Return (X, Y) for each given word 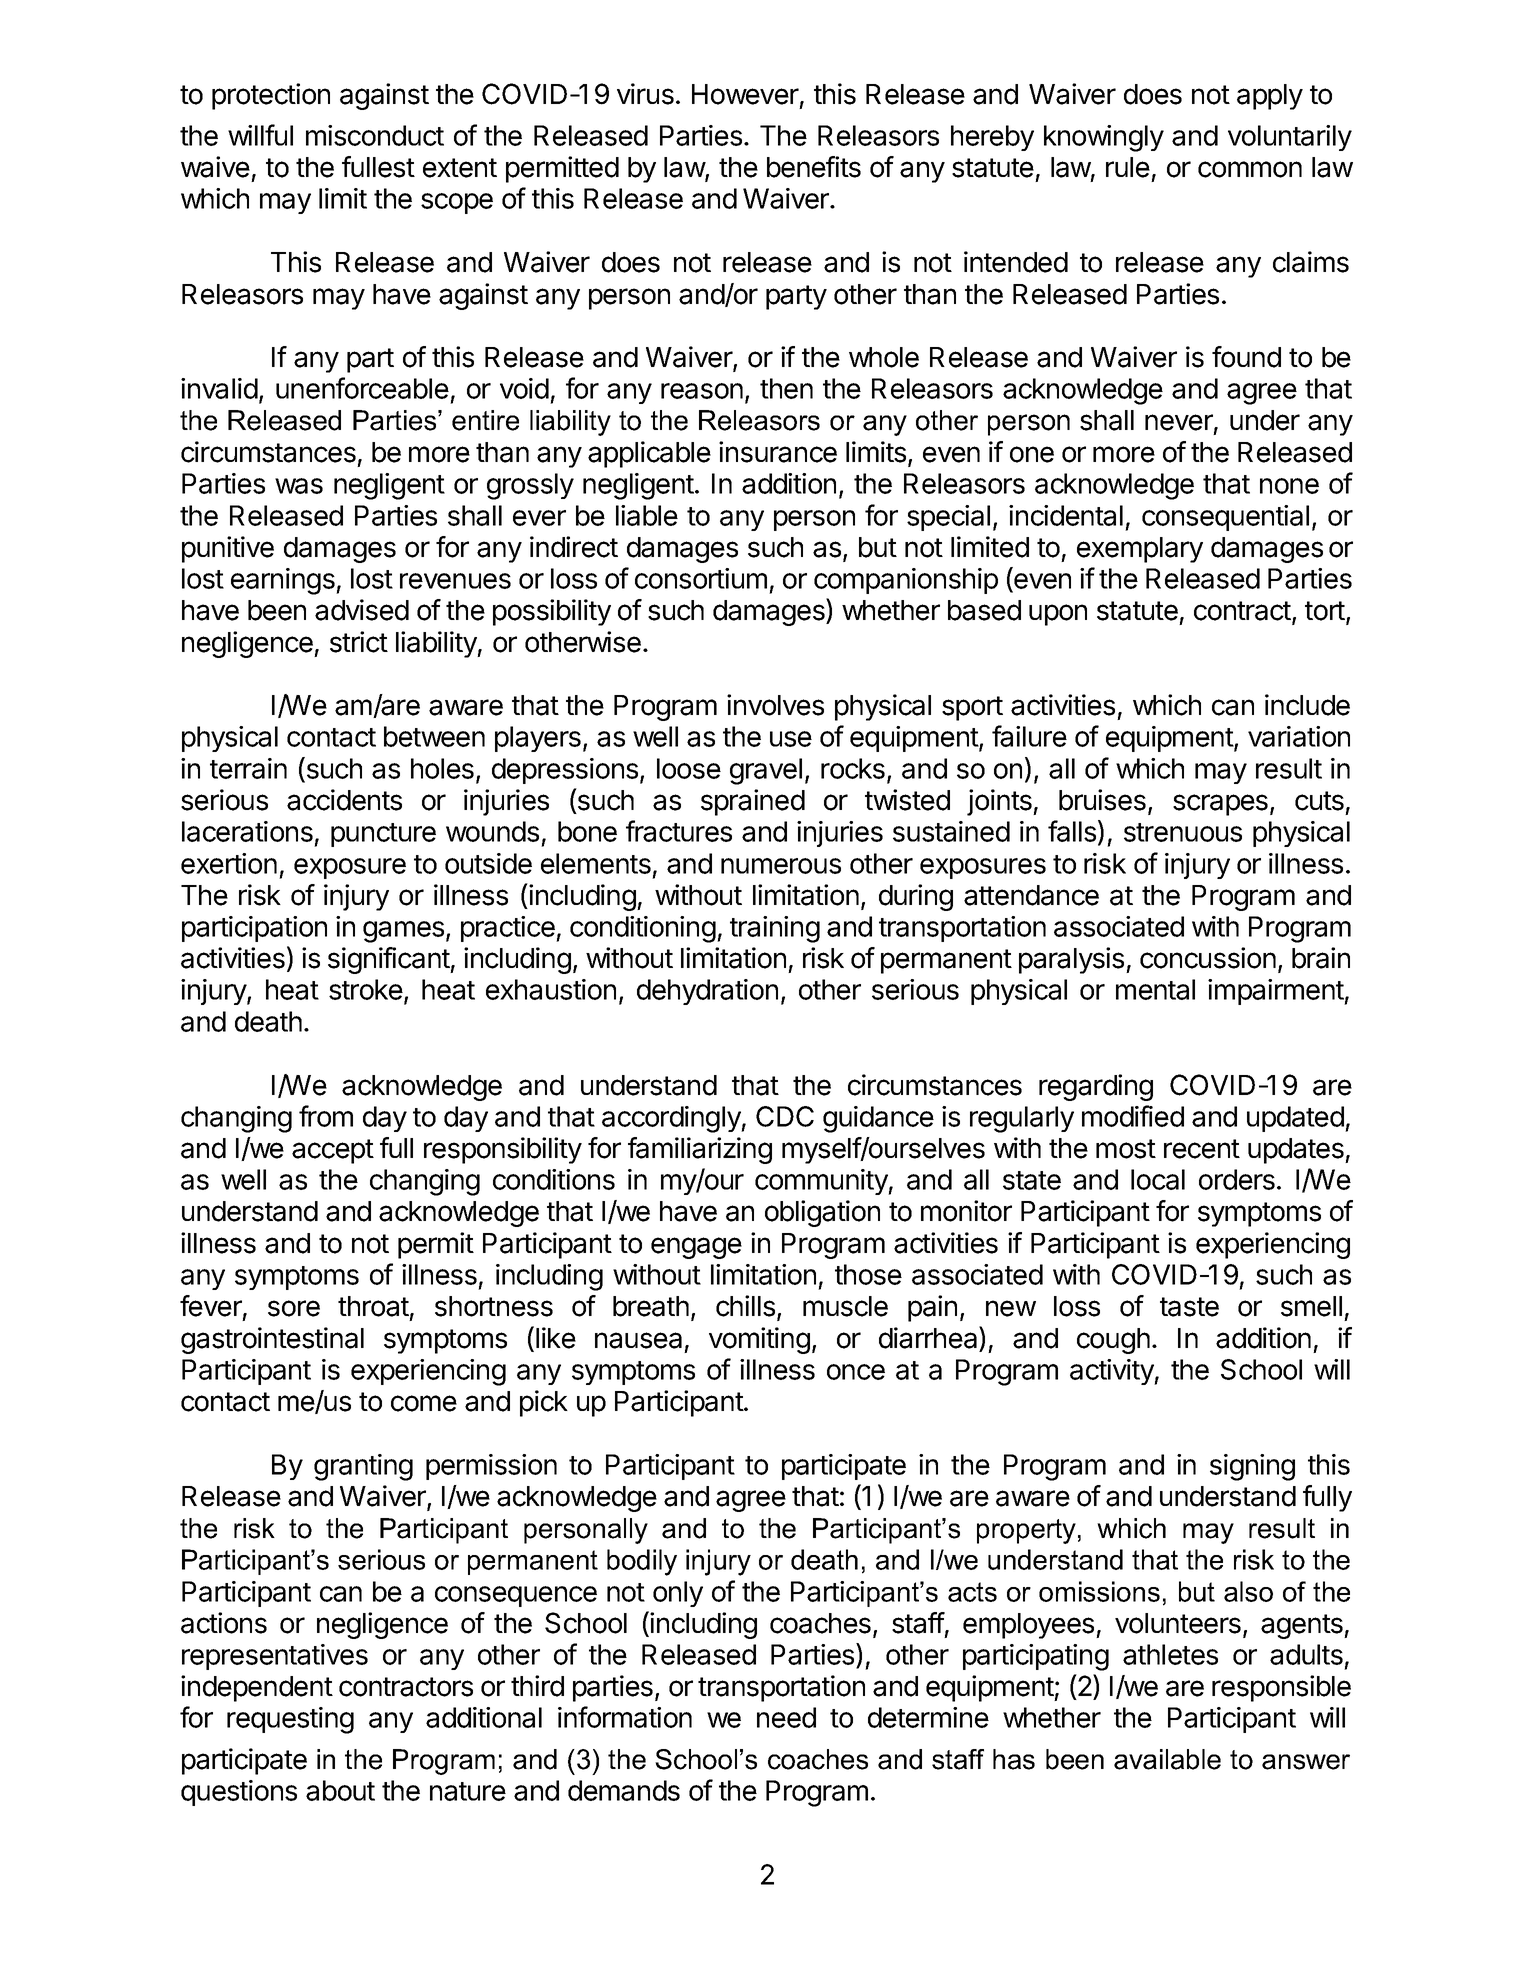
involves (775, 705)
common (1250, 169)
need (786, 1717)
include (1307, 705)
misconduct (375, 135)
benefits (814, 167)
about (340, 1790)
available (1167, 1759)
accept (333, 1151)
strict (359, 642)
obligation (822, 1213)
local (1158, 1179)
